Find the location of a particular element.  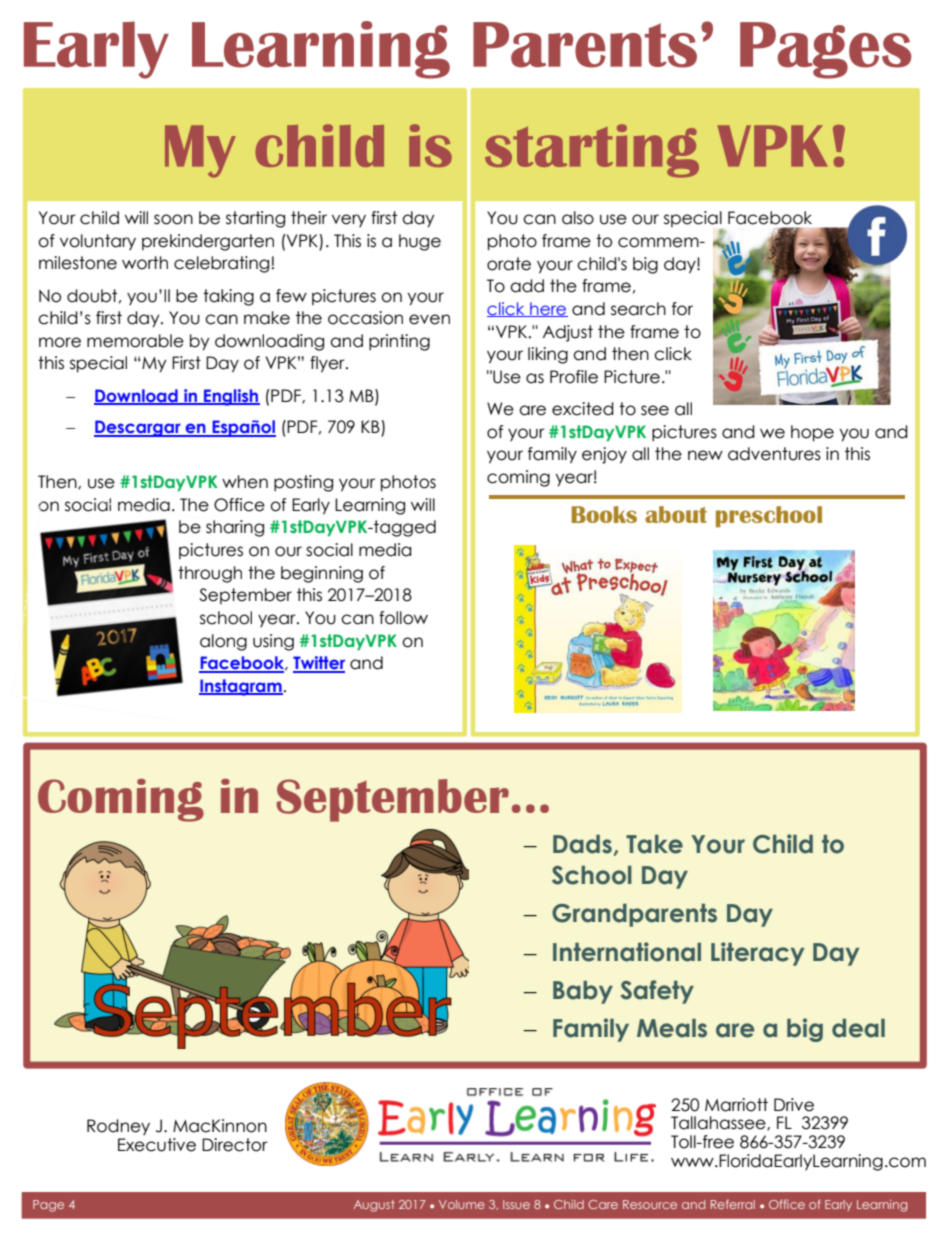

Executive is located at coordinates (157, 1145).
